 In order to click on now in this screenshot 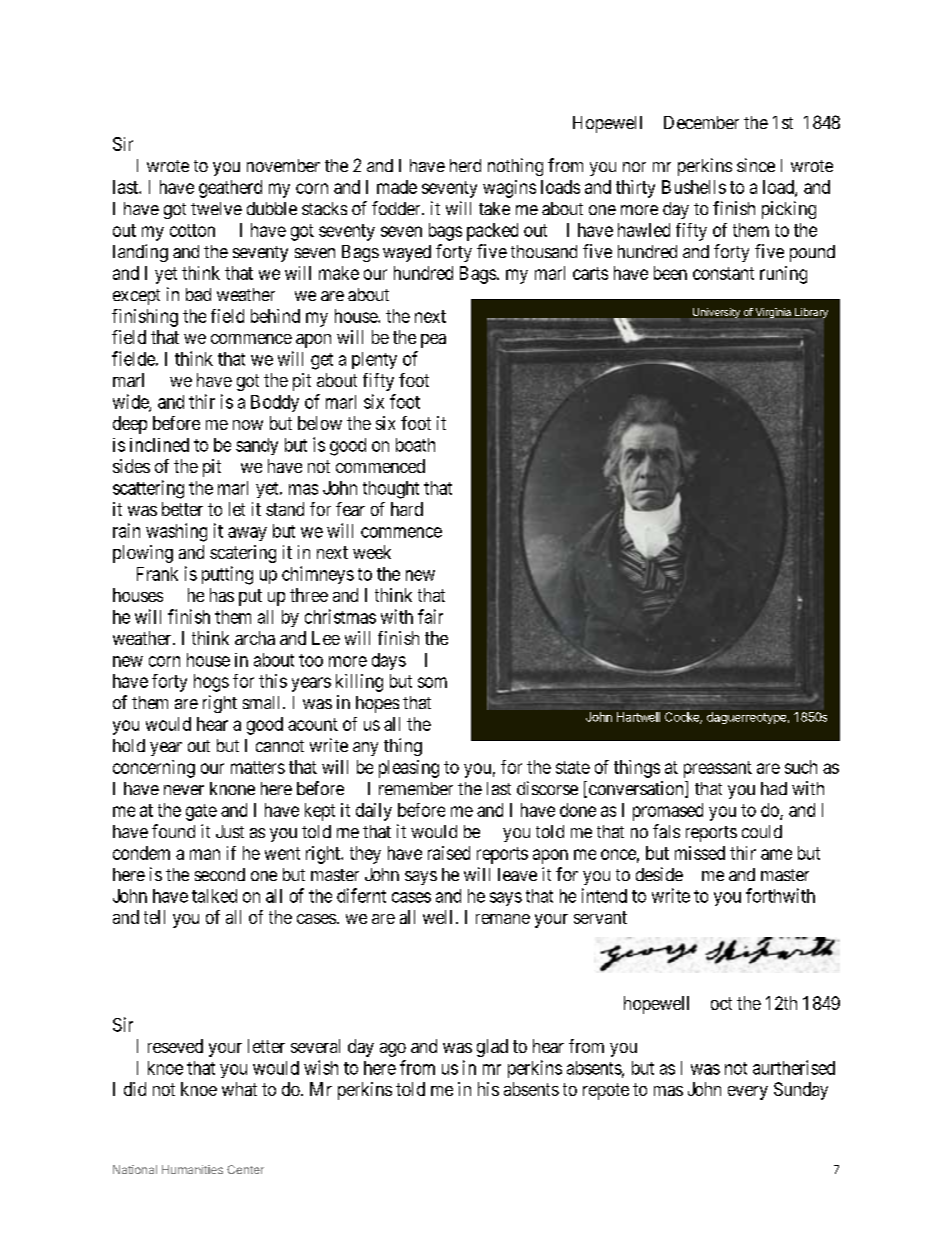, I will do `click(248, 425)`.
